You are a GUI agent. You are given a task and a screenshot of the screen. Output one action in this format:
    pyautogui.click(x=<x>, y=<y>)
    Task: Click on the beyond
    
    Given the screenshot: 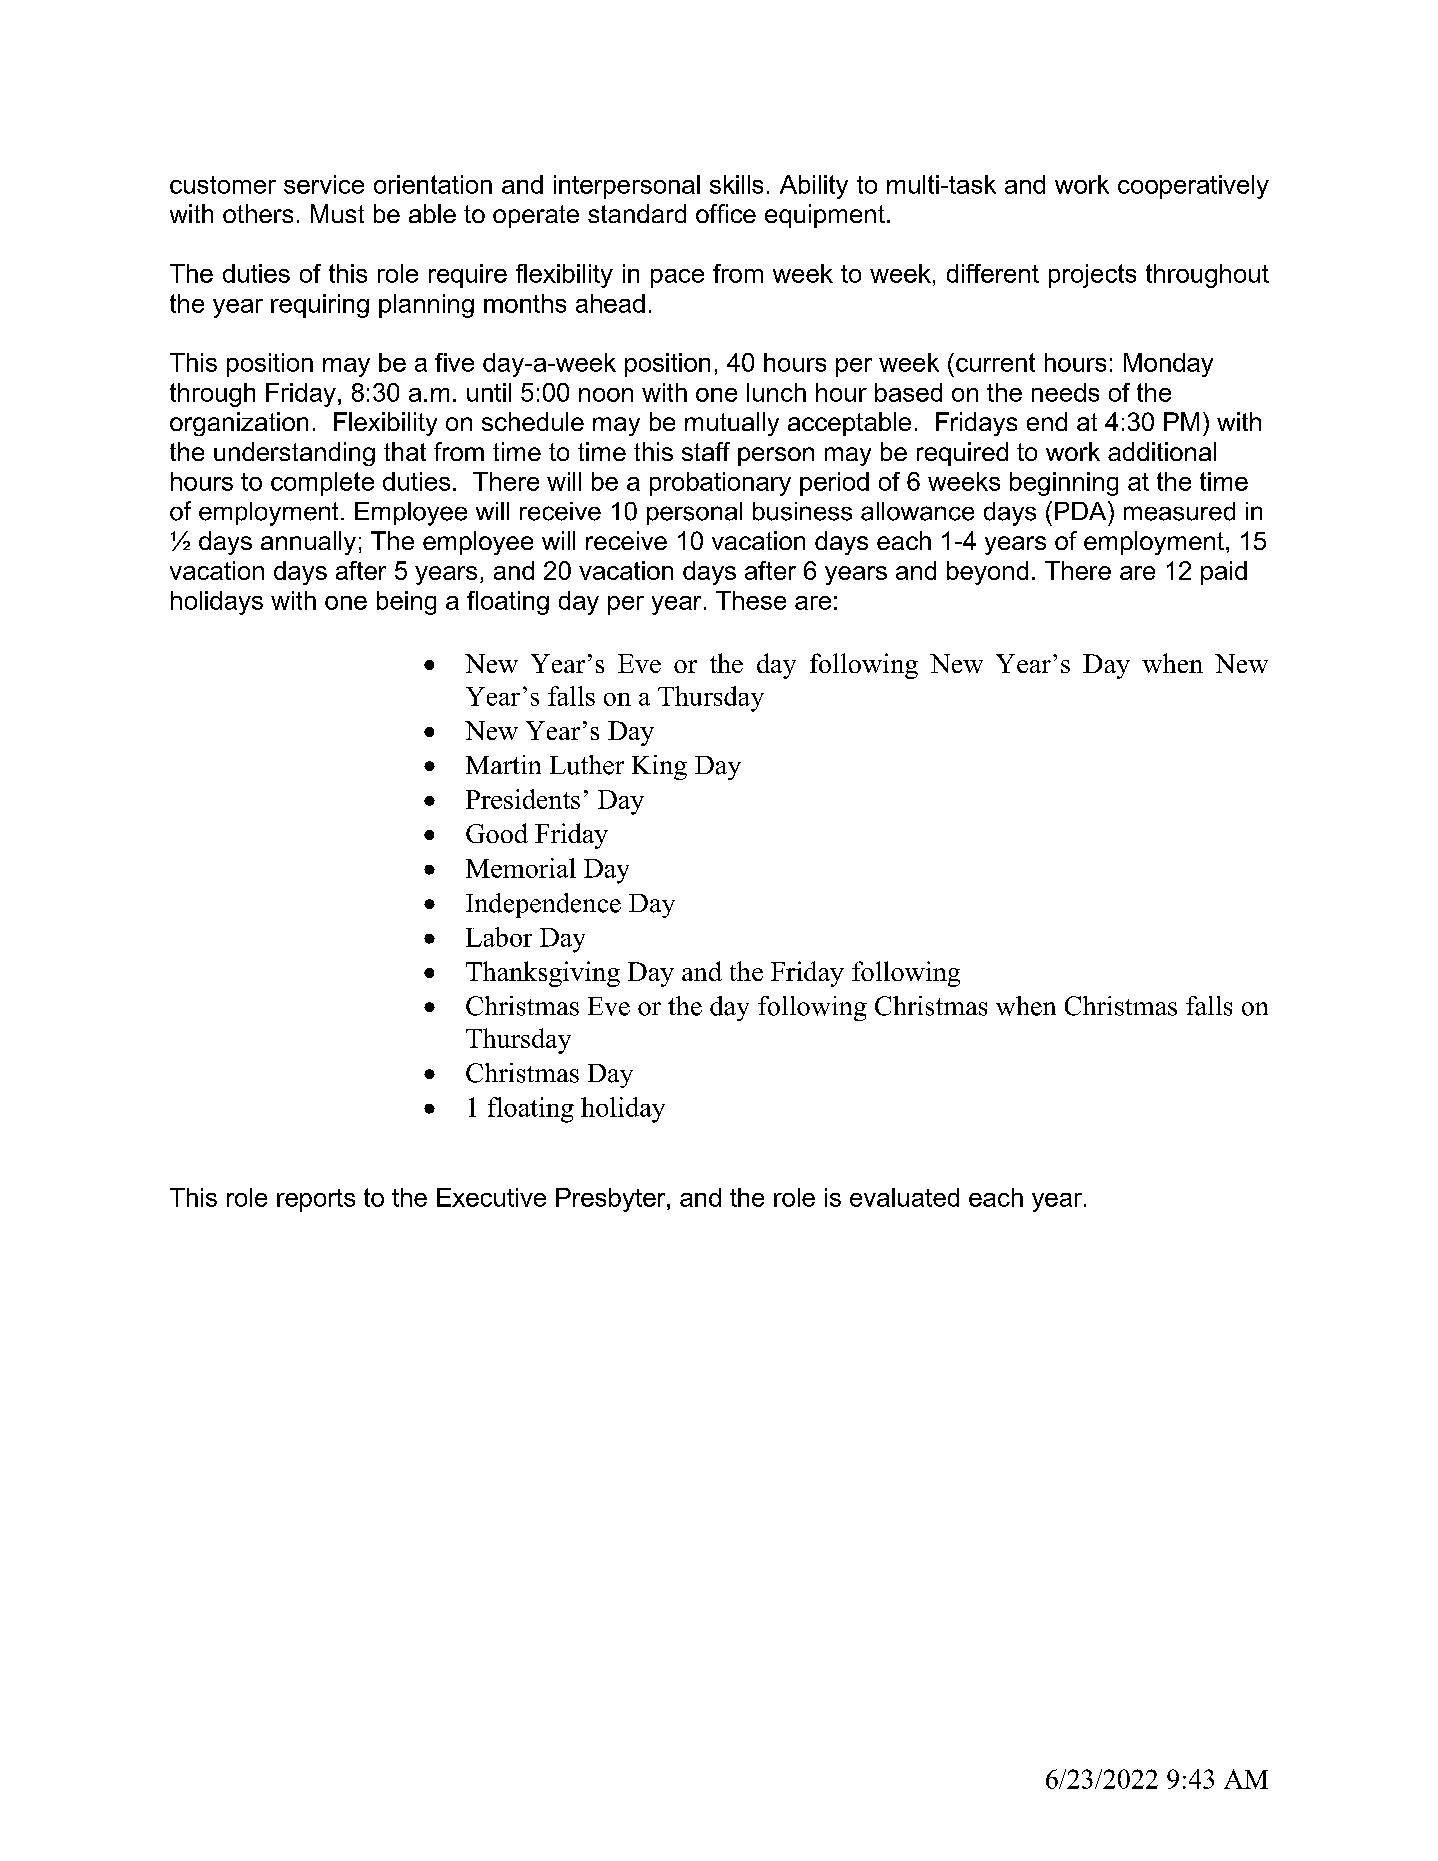 What is the action you would take?
    pyautogui.click(x=987, y=573)
